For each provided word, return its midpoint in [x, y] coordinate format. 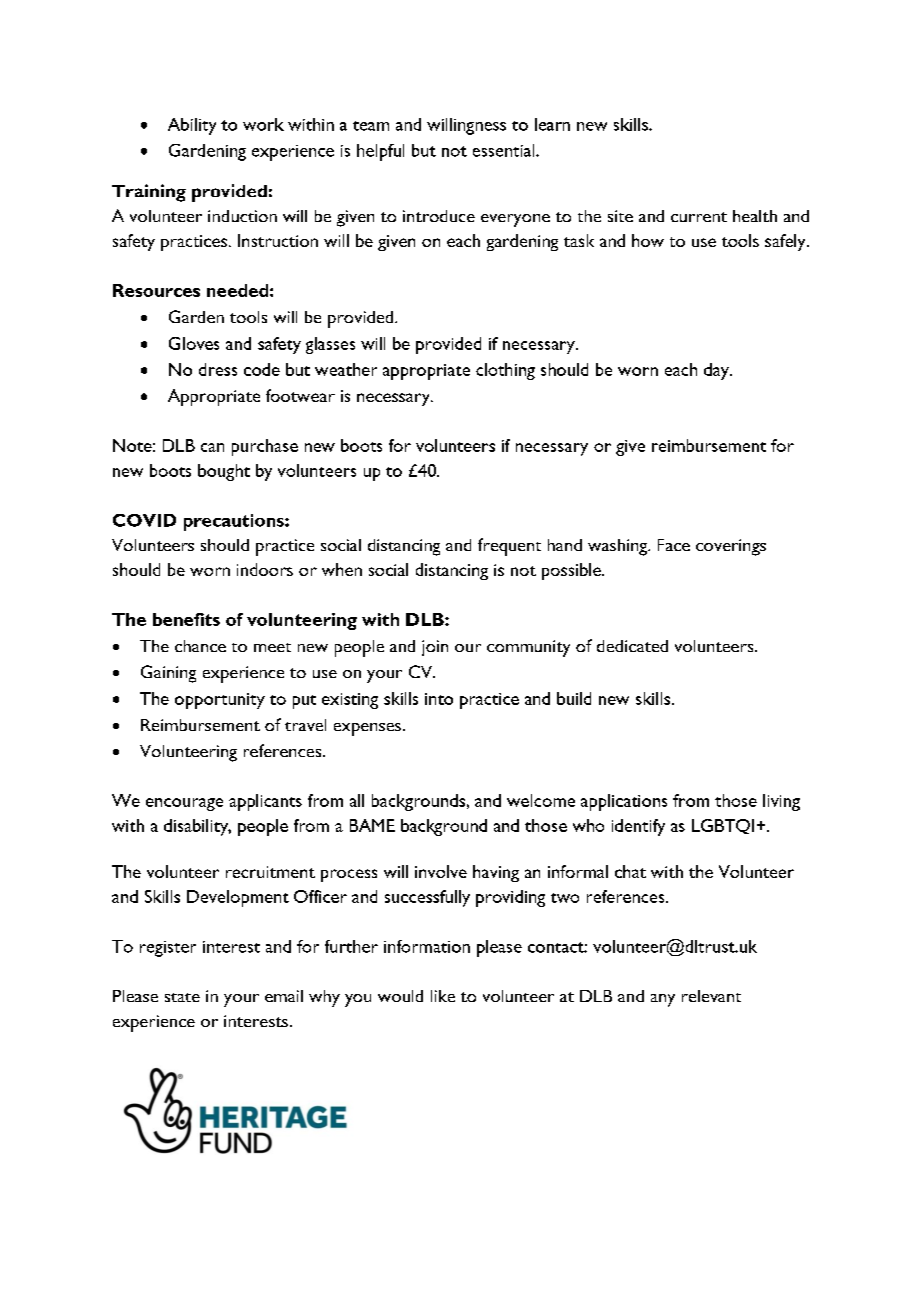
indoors [265, 569]
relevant [711, 996]
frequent [509, 547]
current [699, 217]
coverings [731, 547]
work [263, 124]
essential [505, 150]
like [443, 996]
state [182, 997]
